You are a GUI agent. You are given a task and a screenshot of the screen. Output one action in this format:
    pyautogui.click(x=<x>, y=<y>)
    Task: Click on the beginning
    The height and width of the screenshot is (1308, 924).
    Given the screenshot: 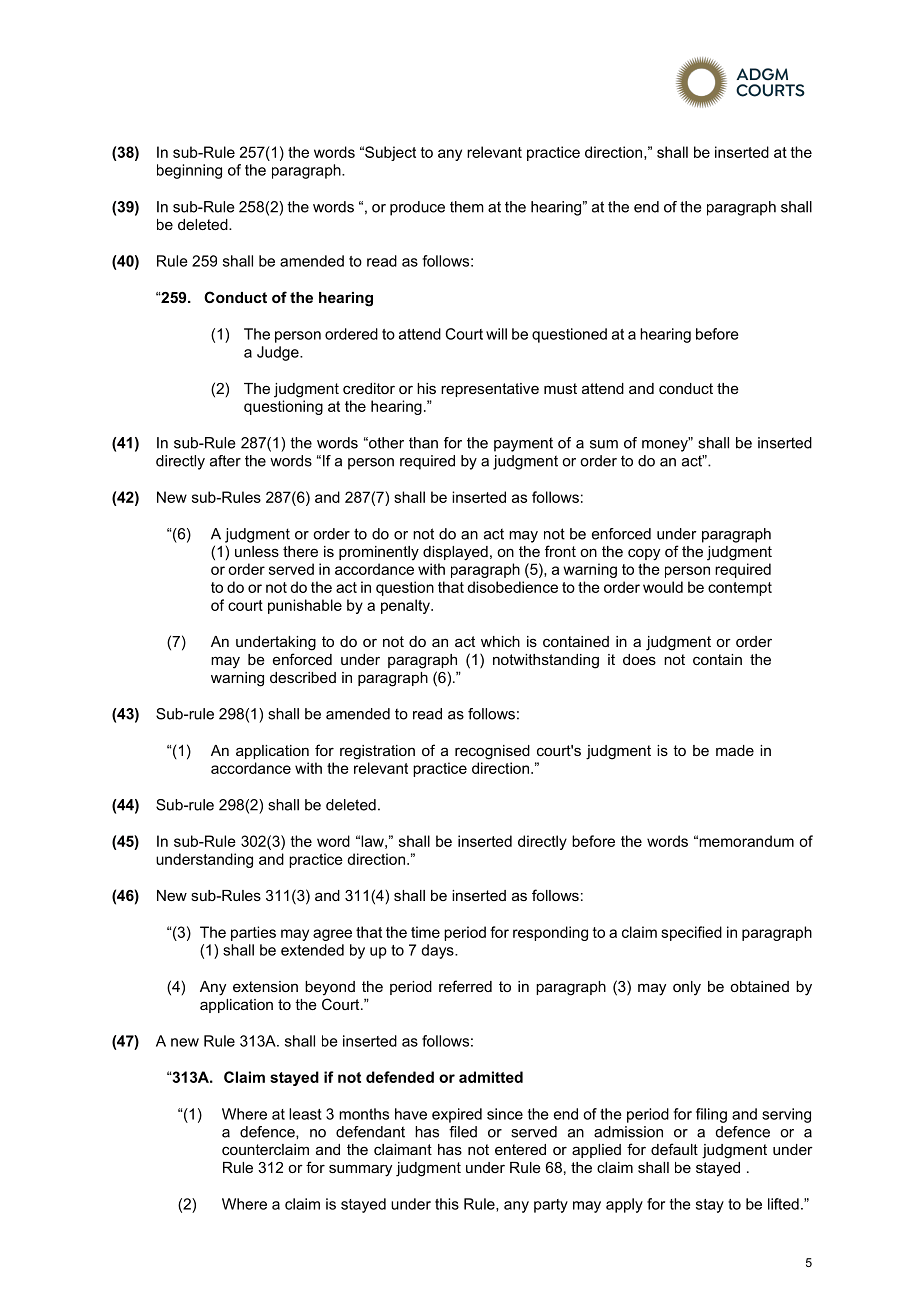 What is the action you would take?
    pyautogui.click(x=189, y=171)
